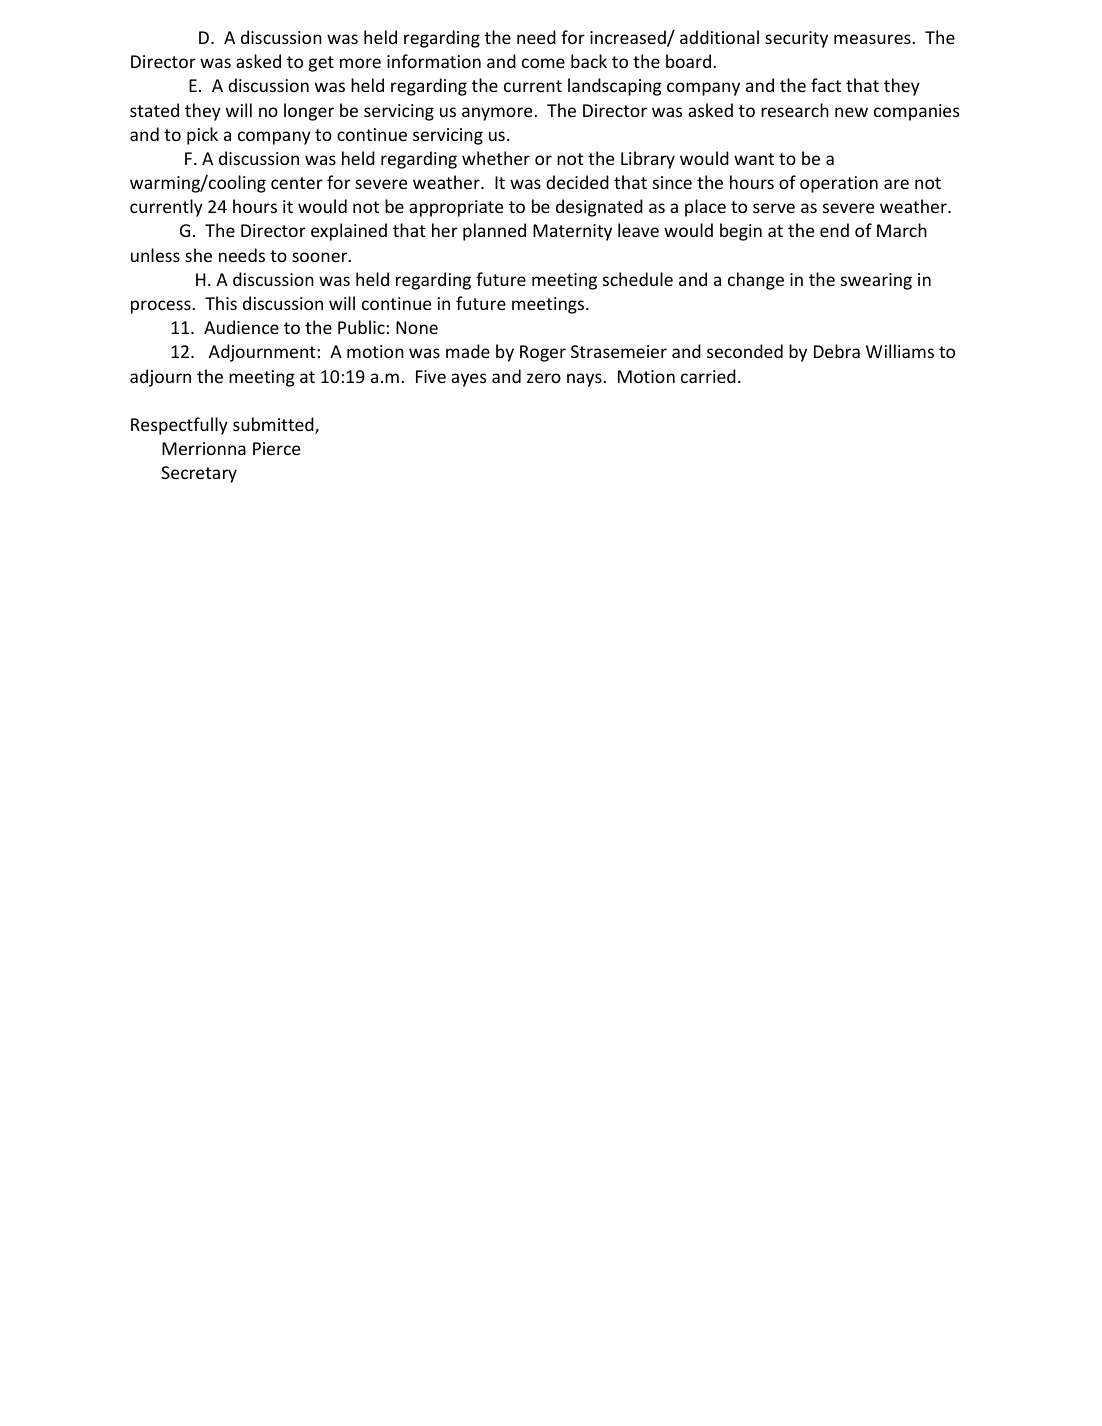  I want to click on security, so click(796, 39).
